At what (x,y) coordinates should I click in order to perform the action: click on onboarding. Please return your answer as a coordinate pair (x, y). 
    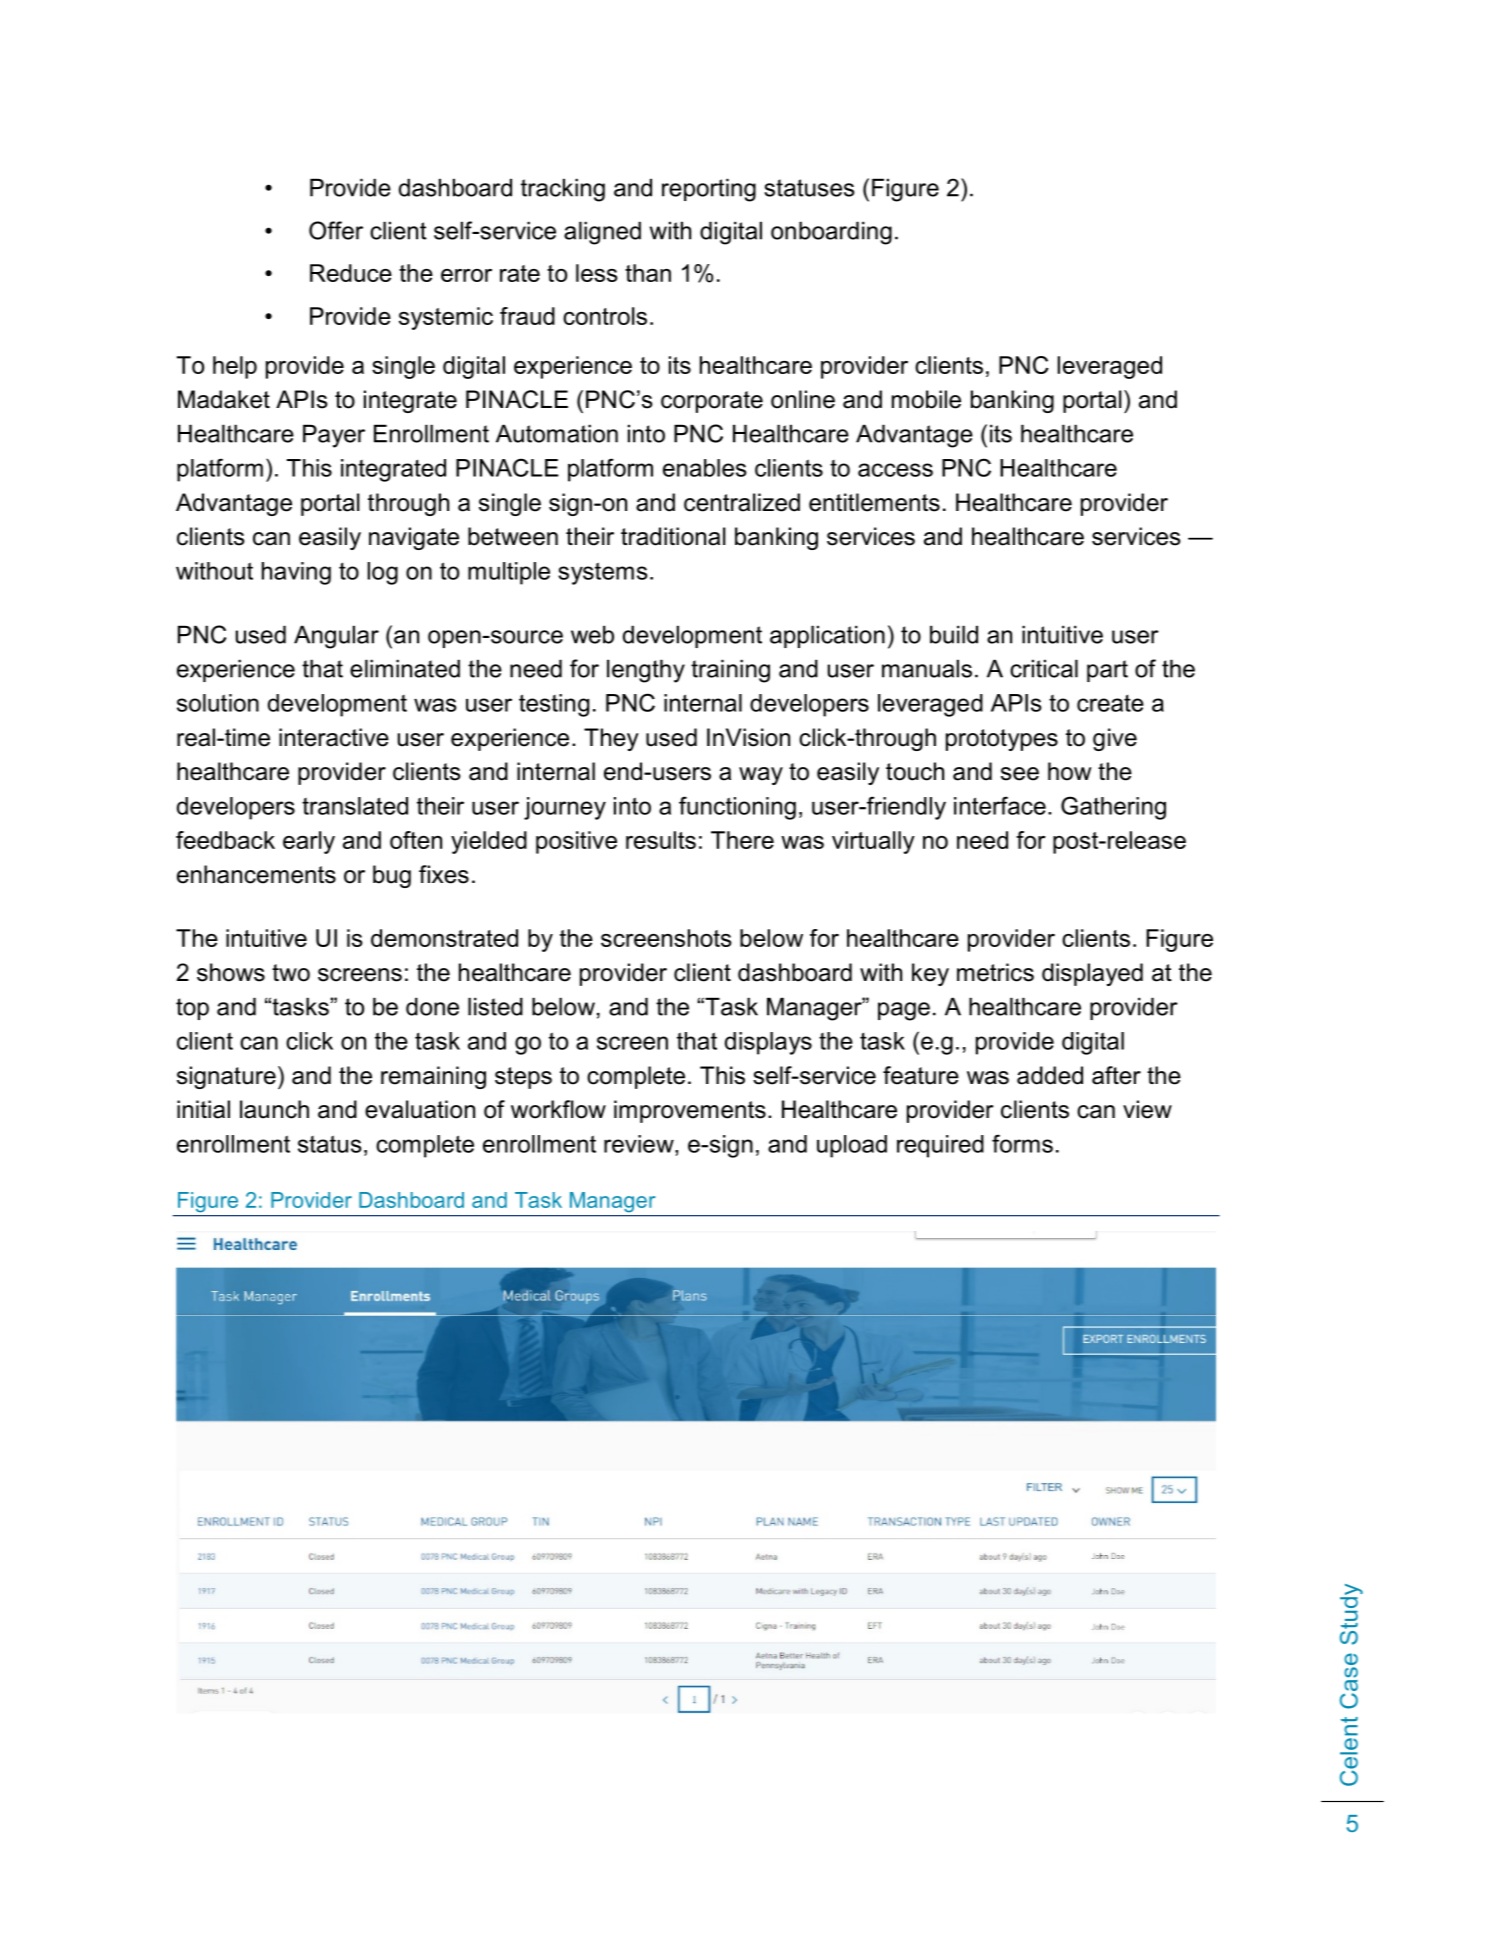
    Looking at the image, I should click on (831, 233).
